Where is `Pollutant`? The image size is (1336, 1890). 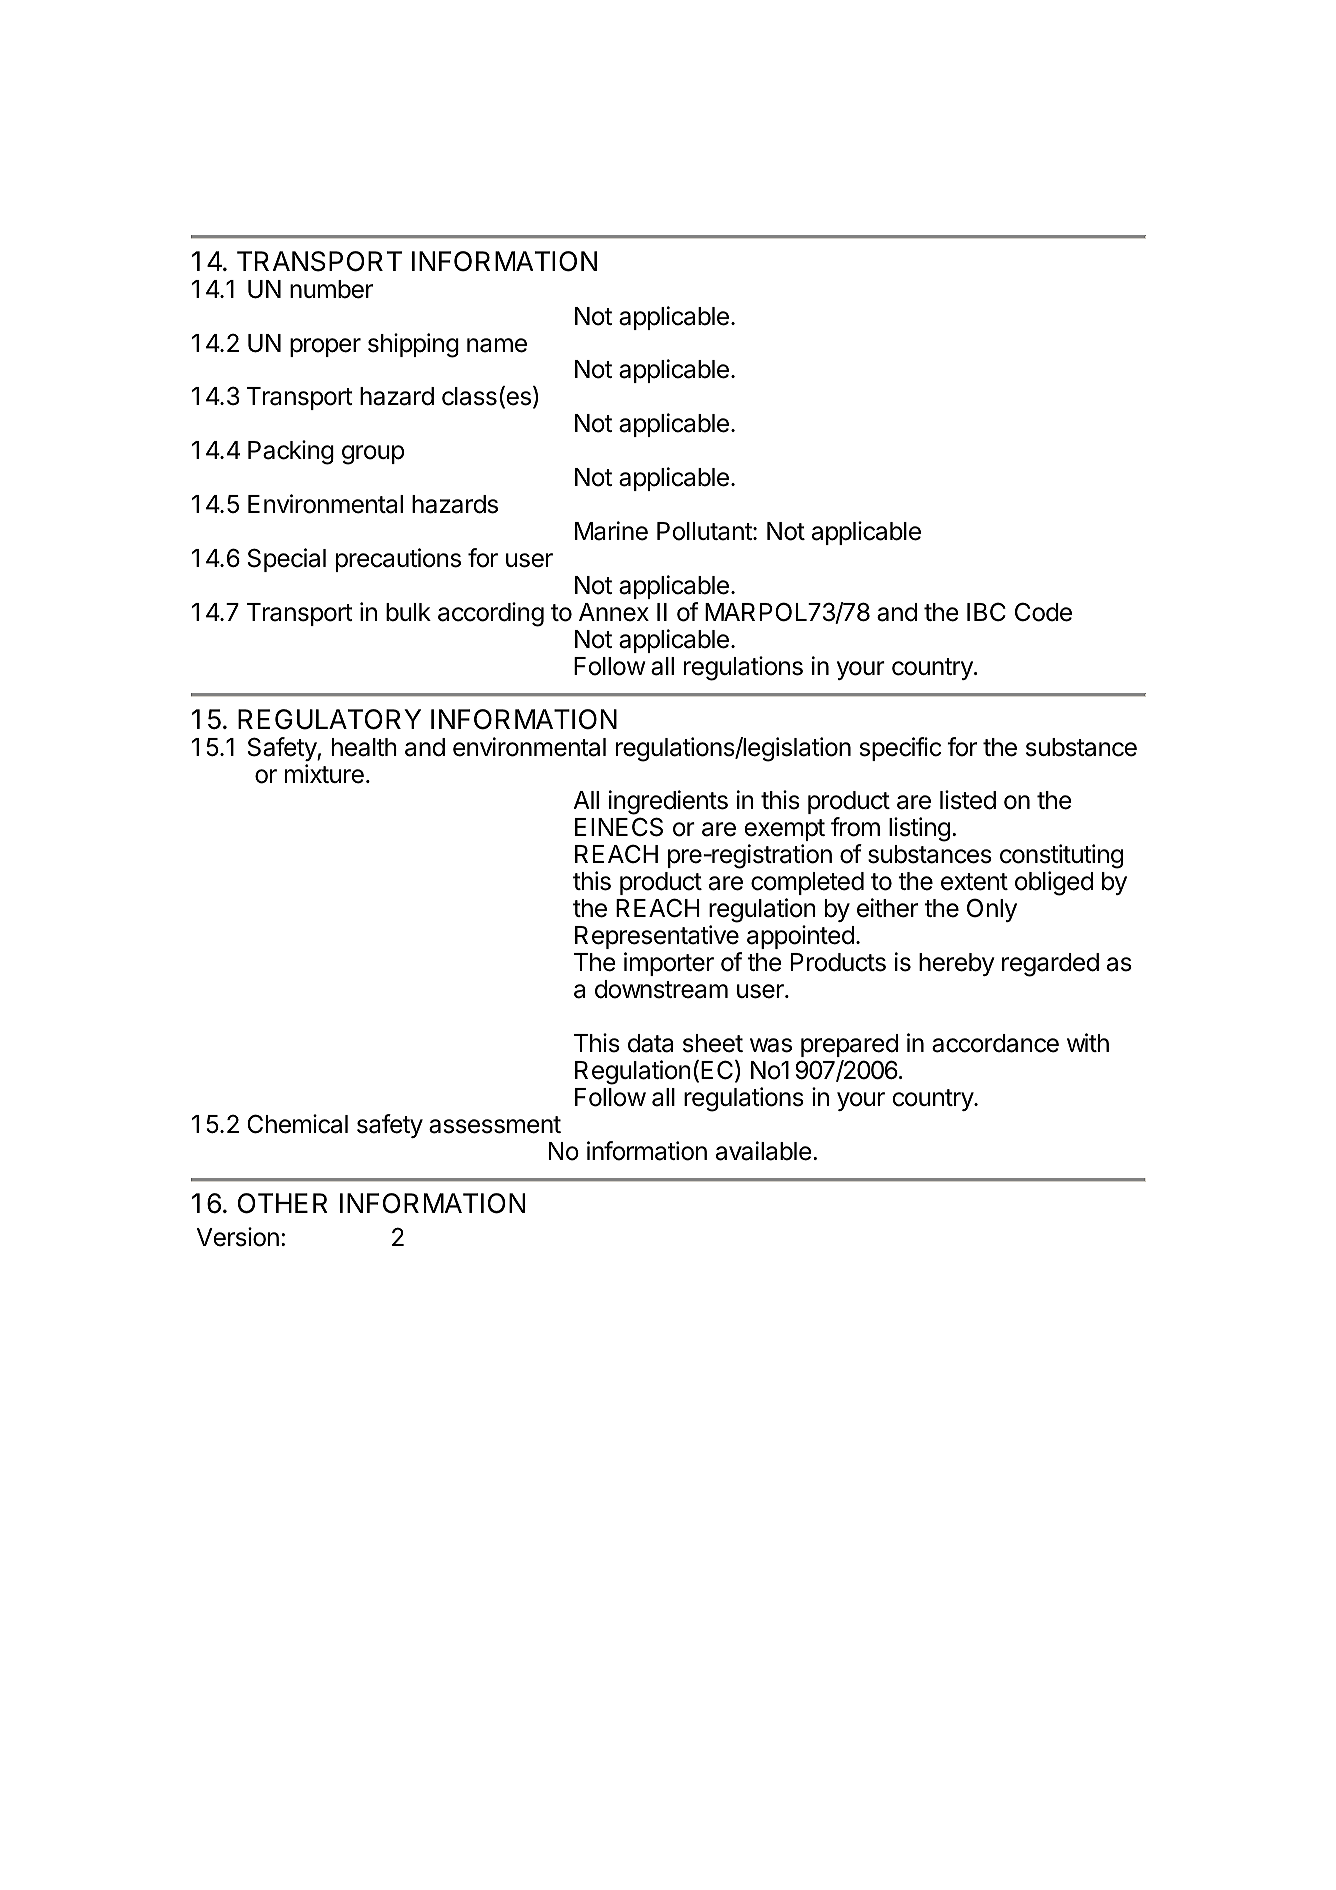
Pollutant is located at coordinates (705, 531).
